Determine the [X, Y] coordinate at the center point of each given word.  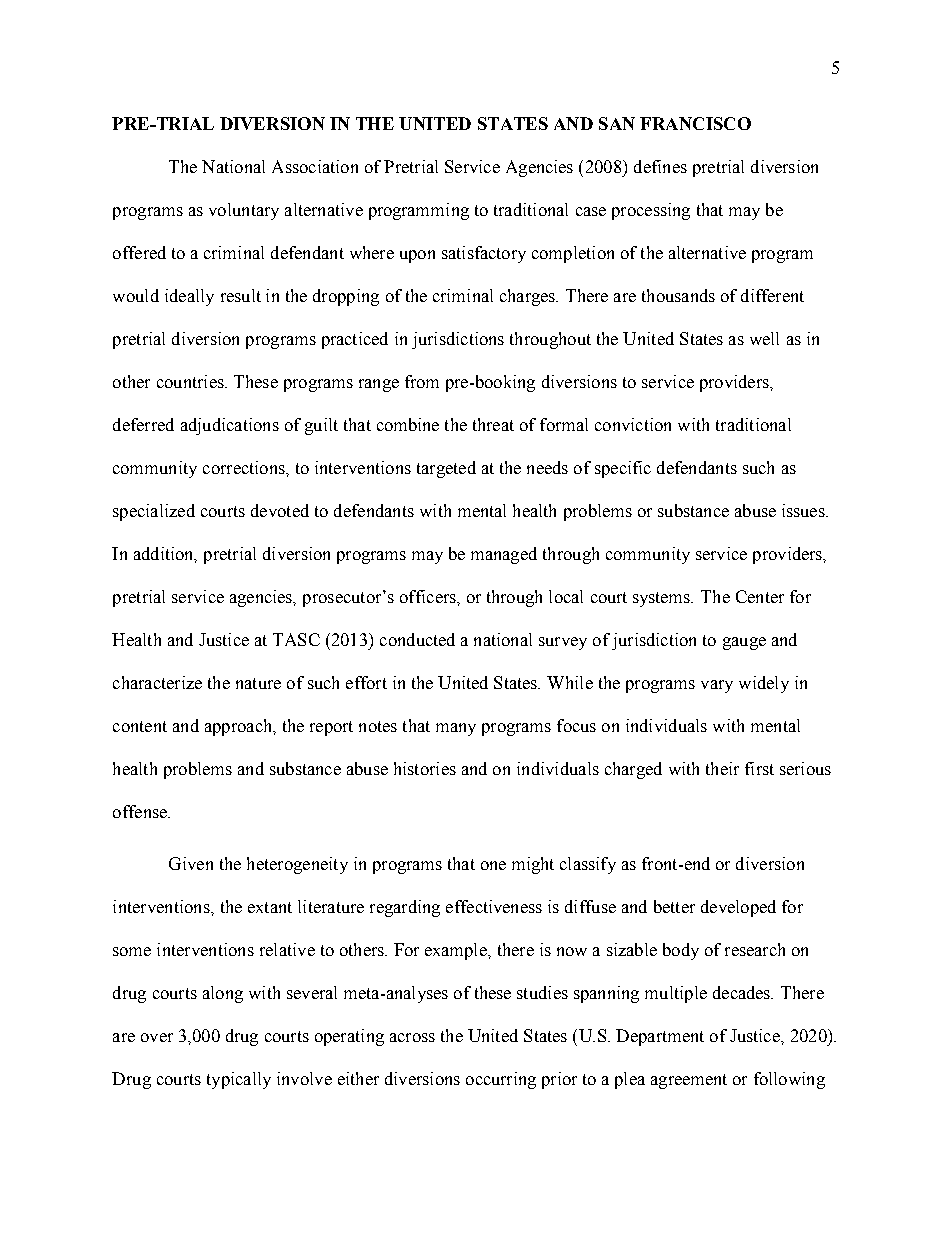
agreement [689, 1081]
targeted [446, 469]
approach [240, 727]
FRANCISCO [695, 123]
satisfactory [484, 254]
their [722, 768]
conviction [633, 424]
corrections [245, 467]
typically [239, 1080]
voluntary [244, 211]
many [456, 729]
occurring [501, 1080]
